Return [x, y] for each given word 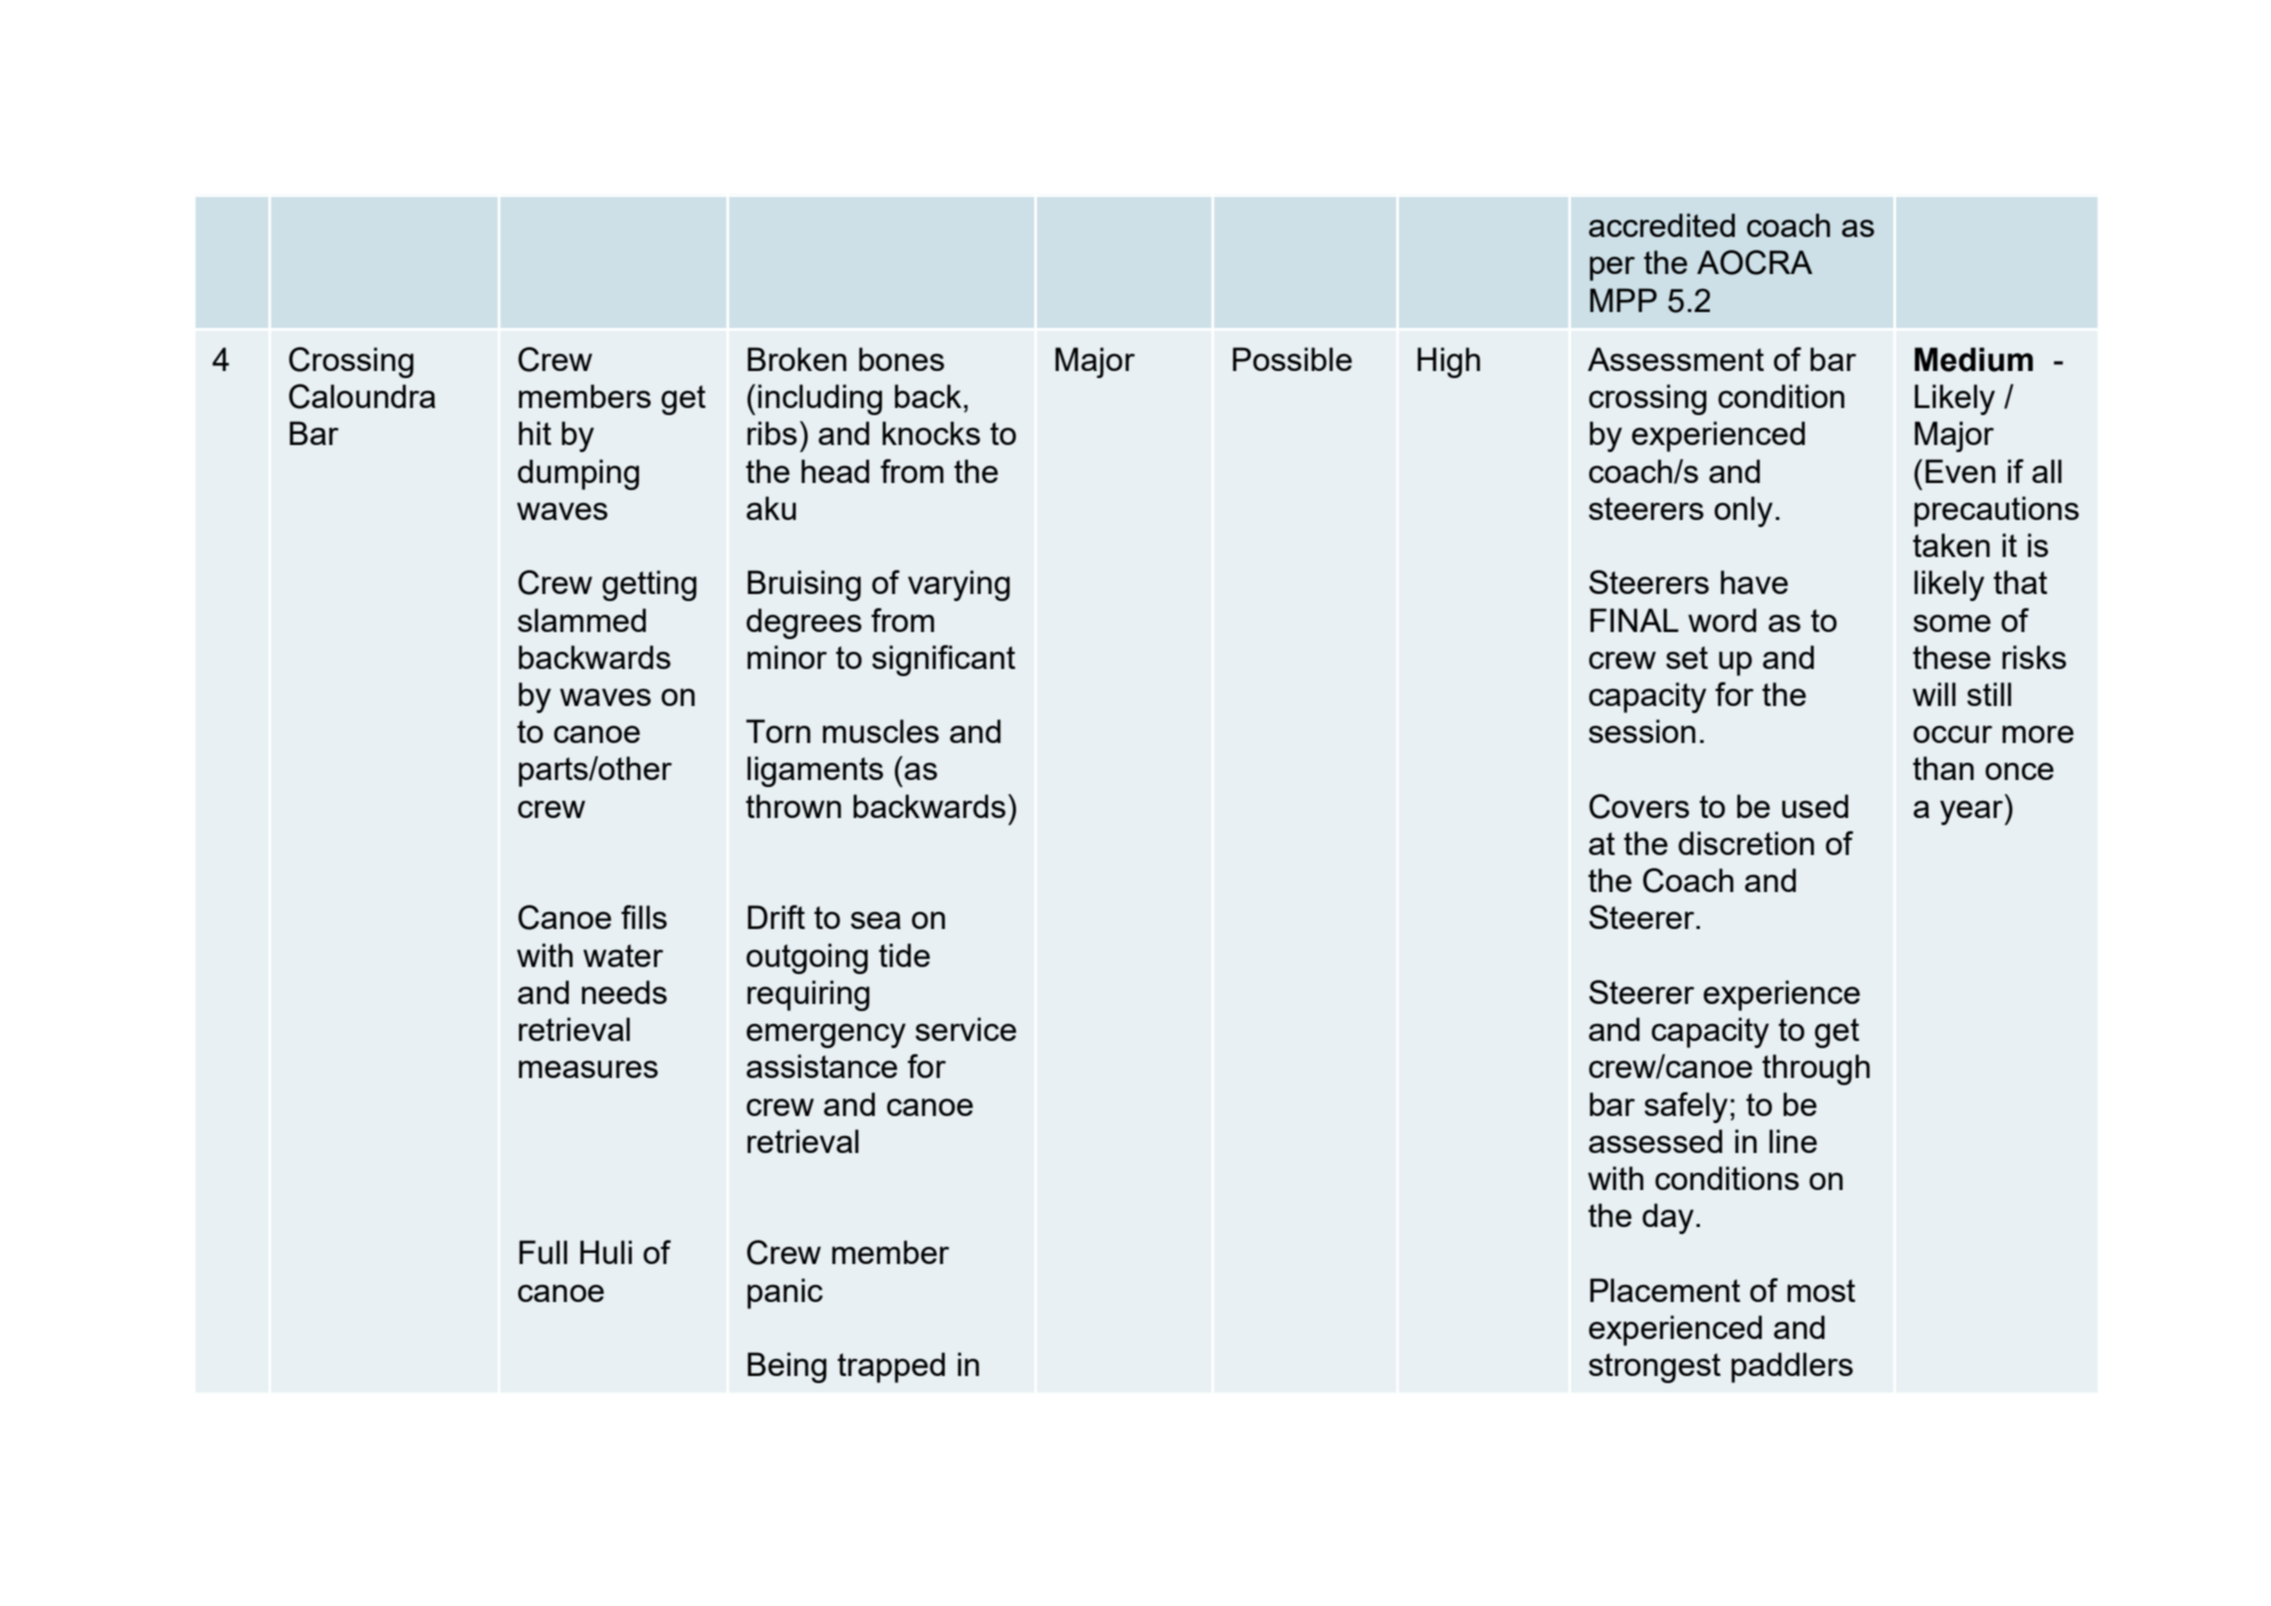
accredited [1662, 225]
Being [787, 1367]
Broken [797, 359]
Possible [1292, 359]
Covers [1639, 806]
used [1815, 806]
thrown [793, 806]
